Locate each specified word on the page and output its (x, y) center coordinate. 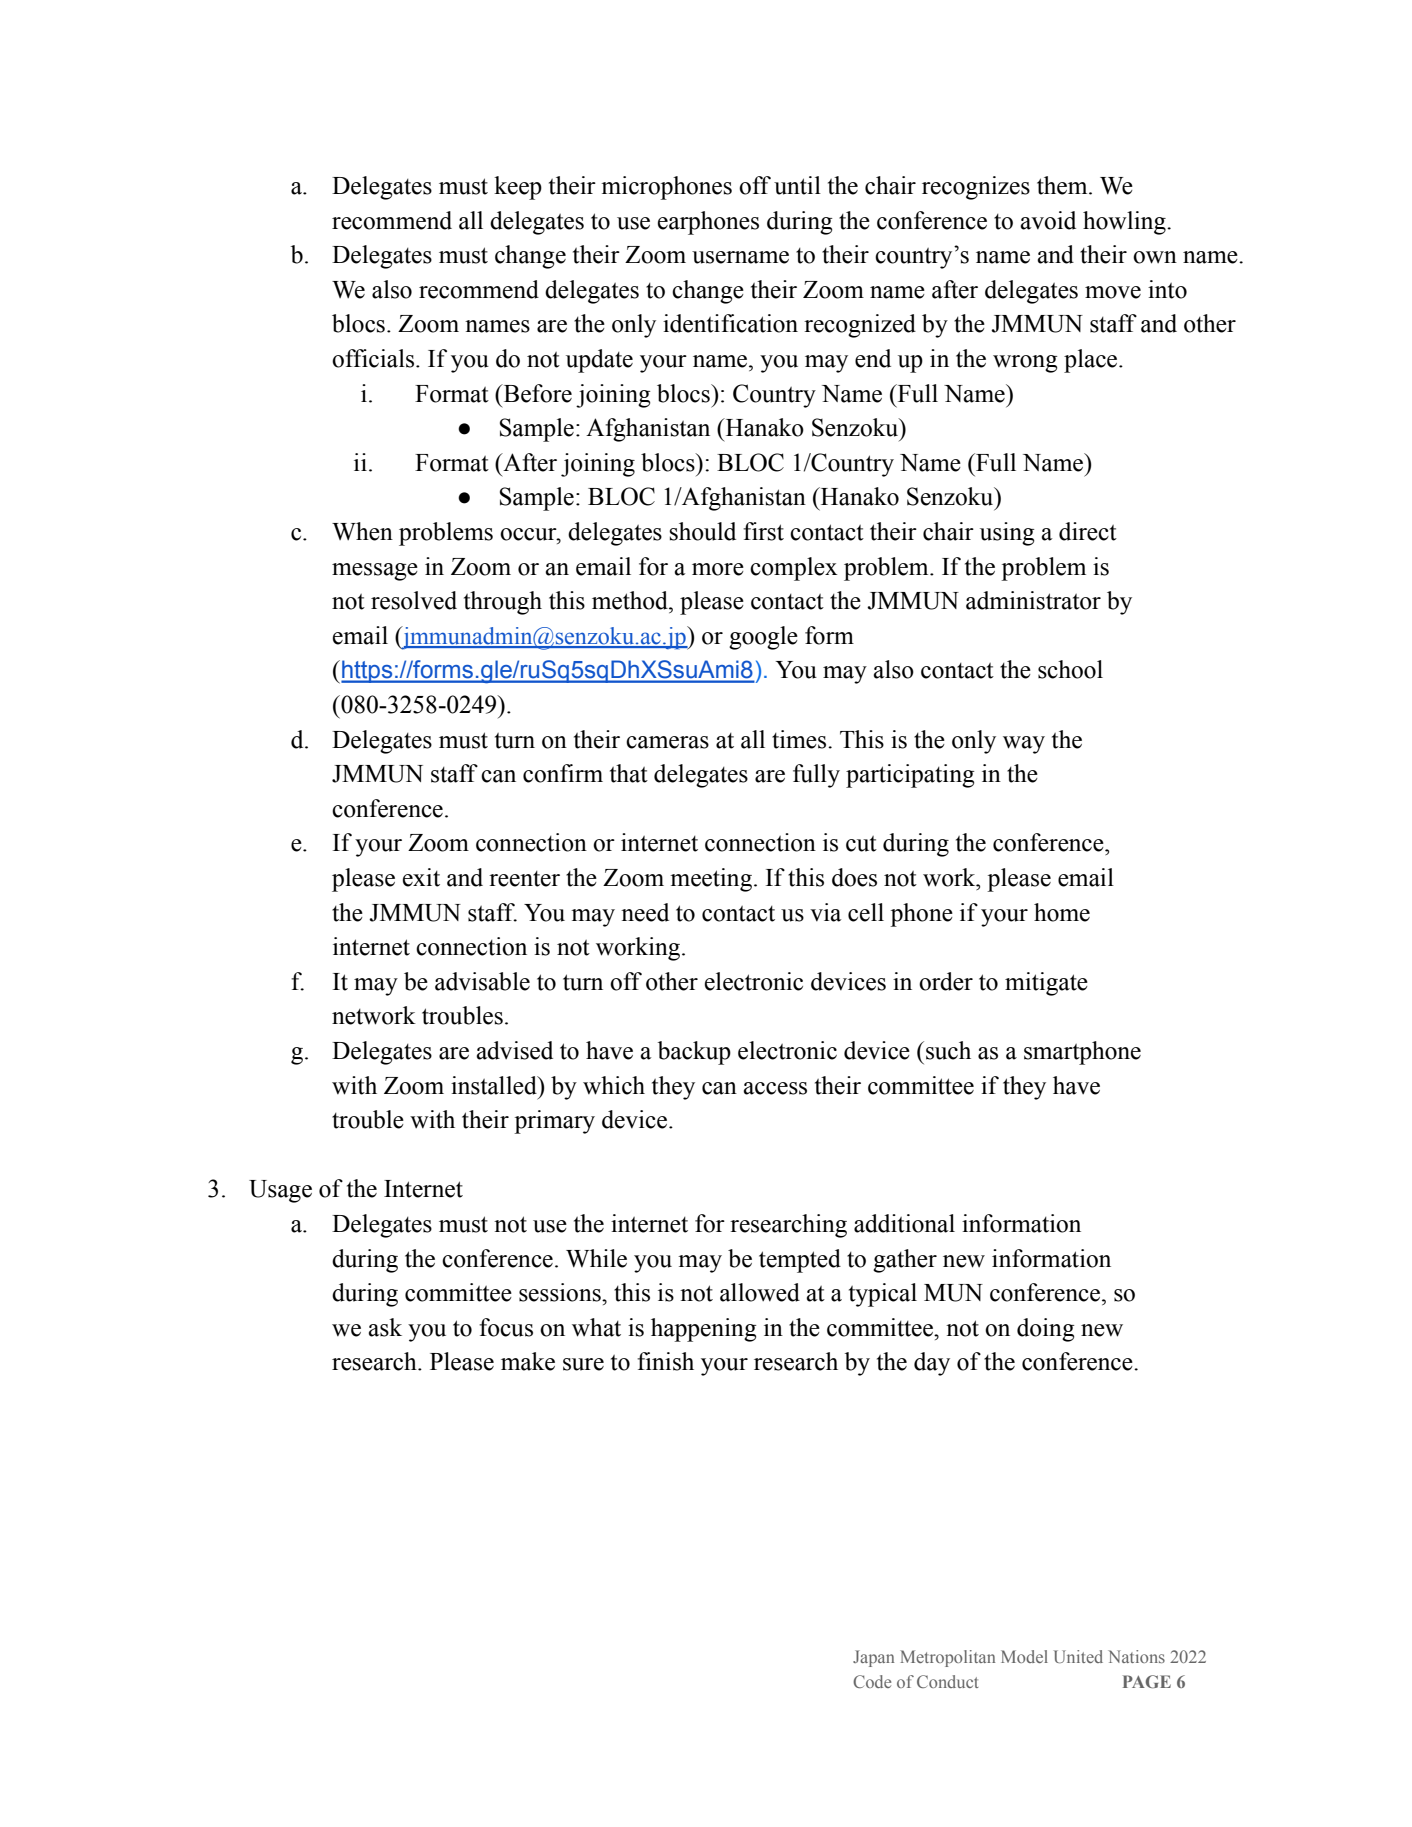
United (1078, 1656)
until (797, 185)
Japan (873, 1658)
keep (518, 188)
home (1062, 912)
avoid (1048, 220)
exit (421, 877)
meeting (711, 880)
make (528, 1361)
